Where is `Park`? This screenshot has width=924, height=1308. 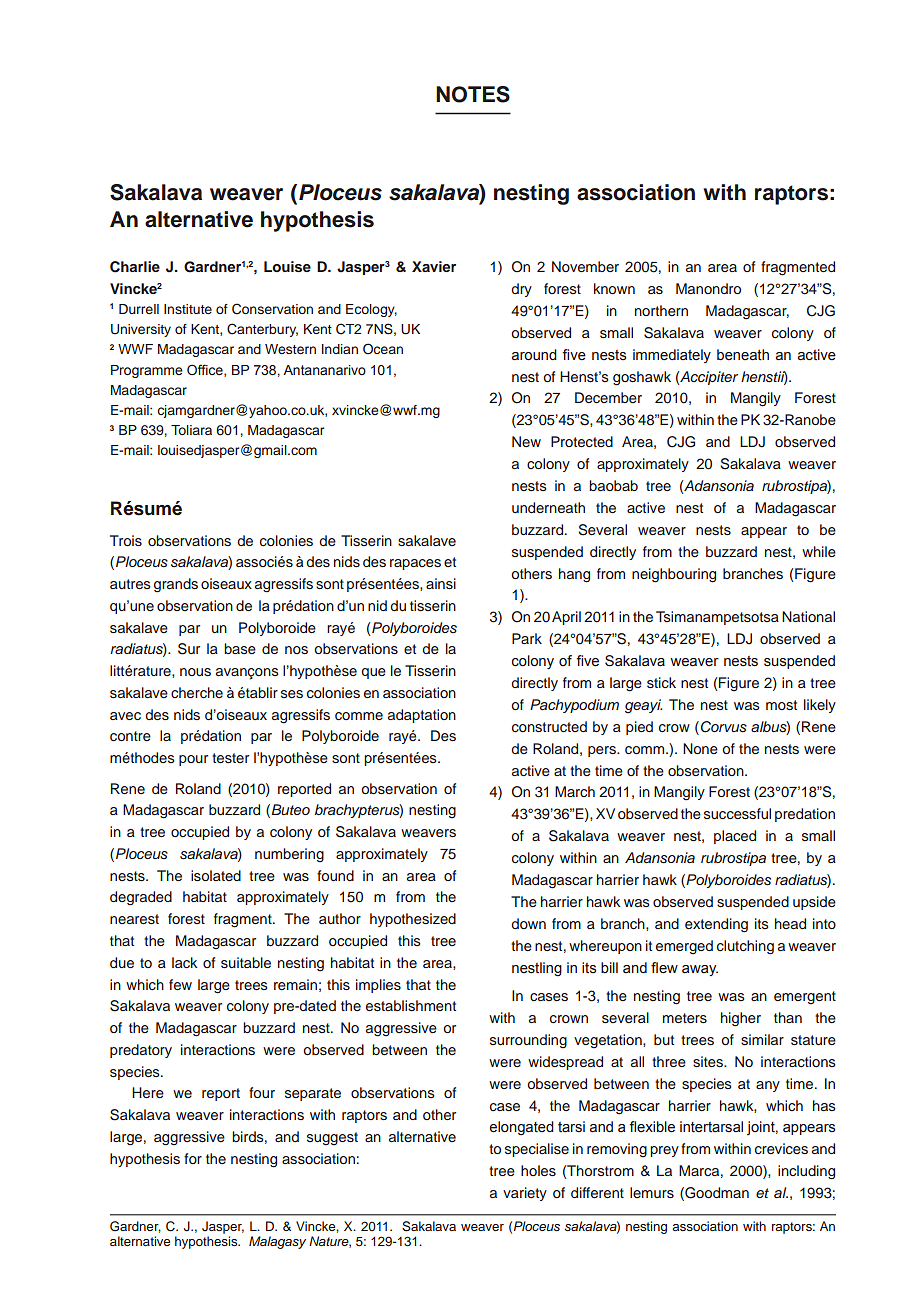
Park is located at coordinates (527, 638).
